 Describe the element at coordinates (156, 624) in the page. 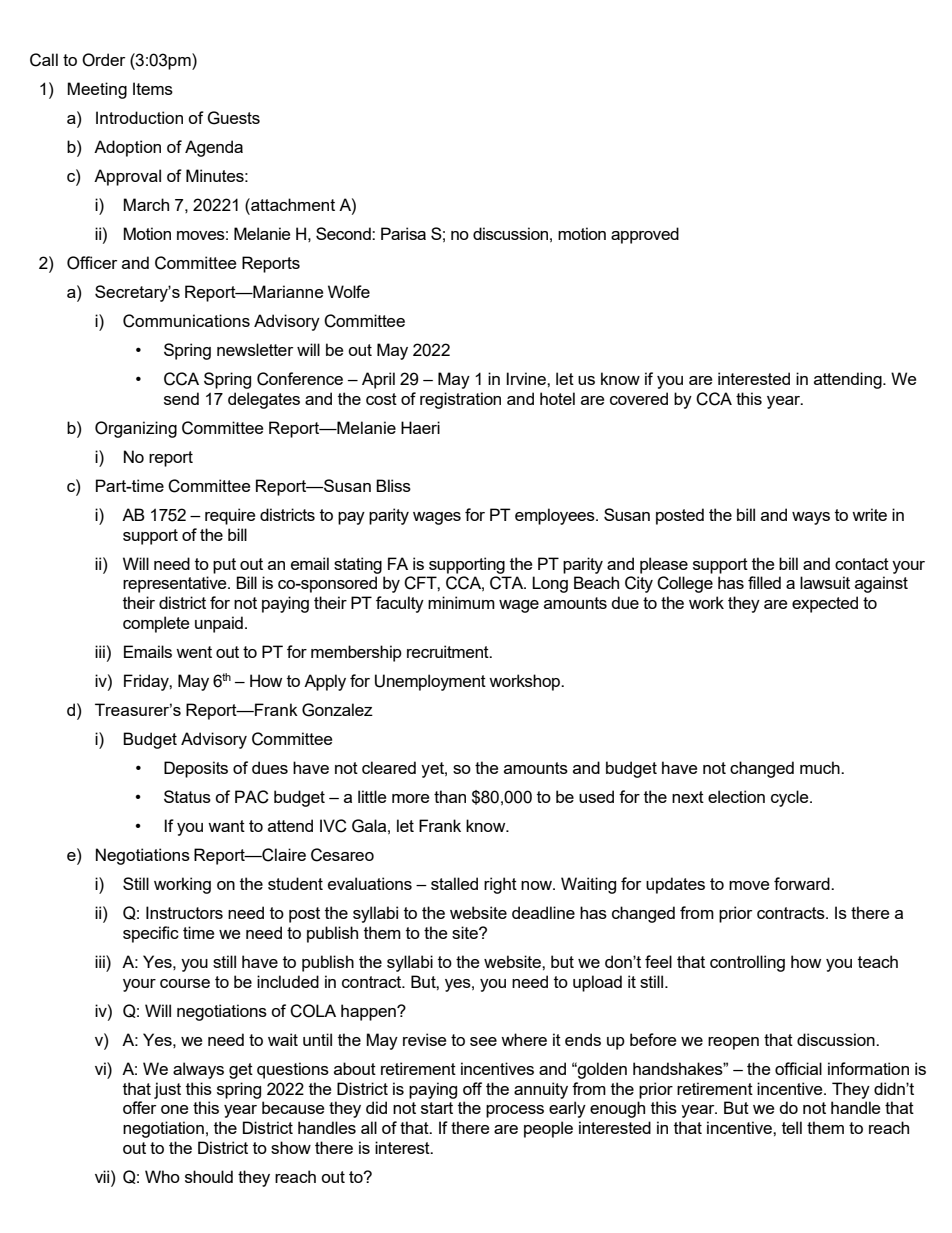

I see `complete` at that location.
